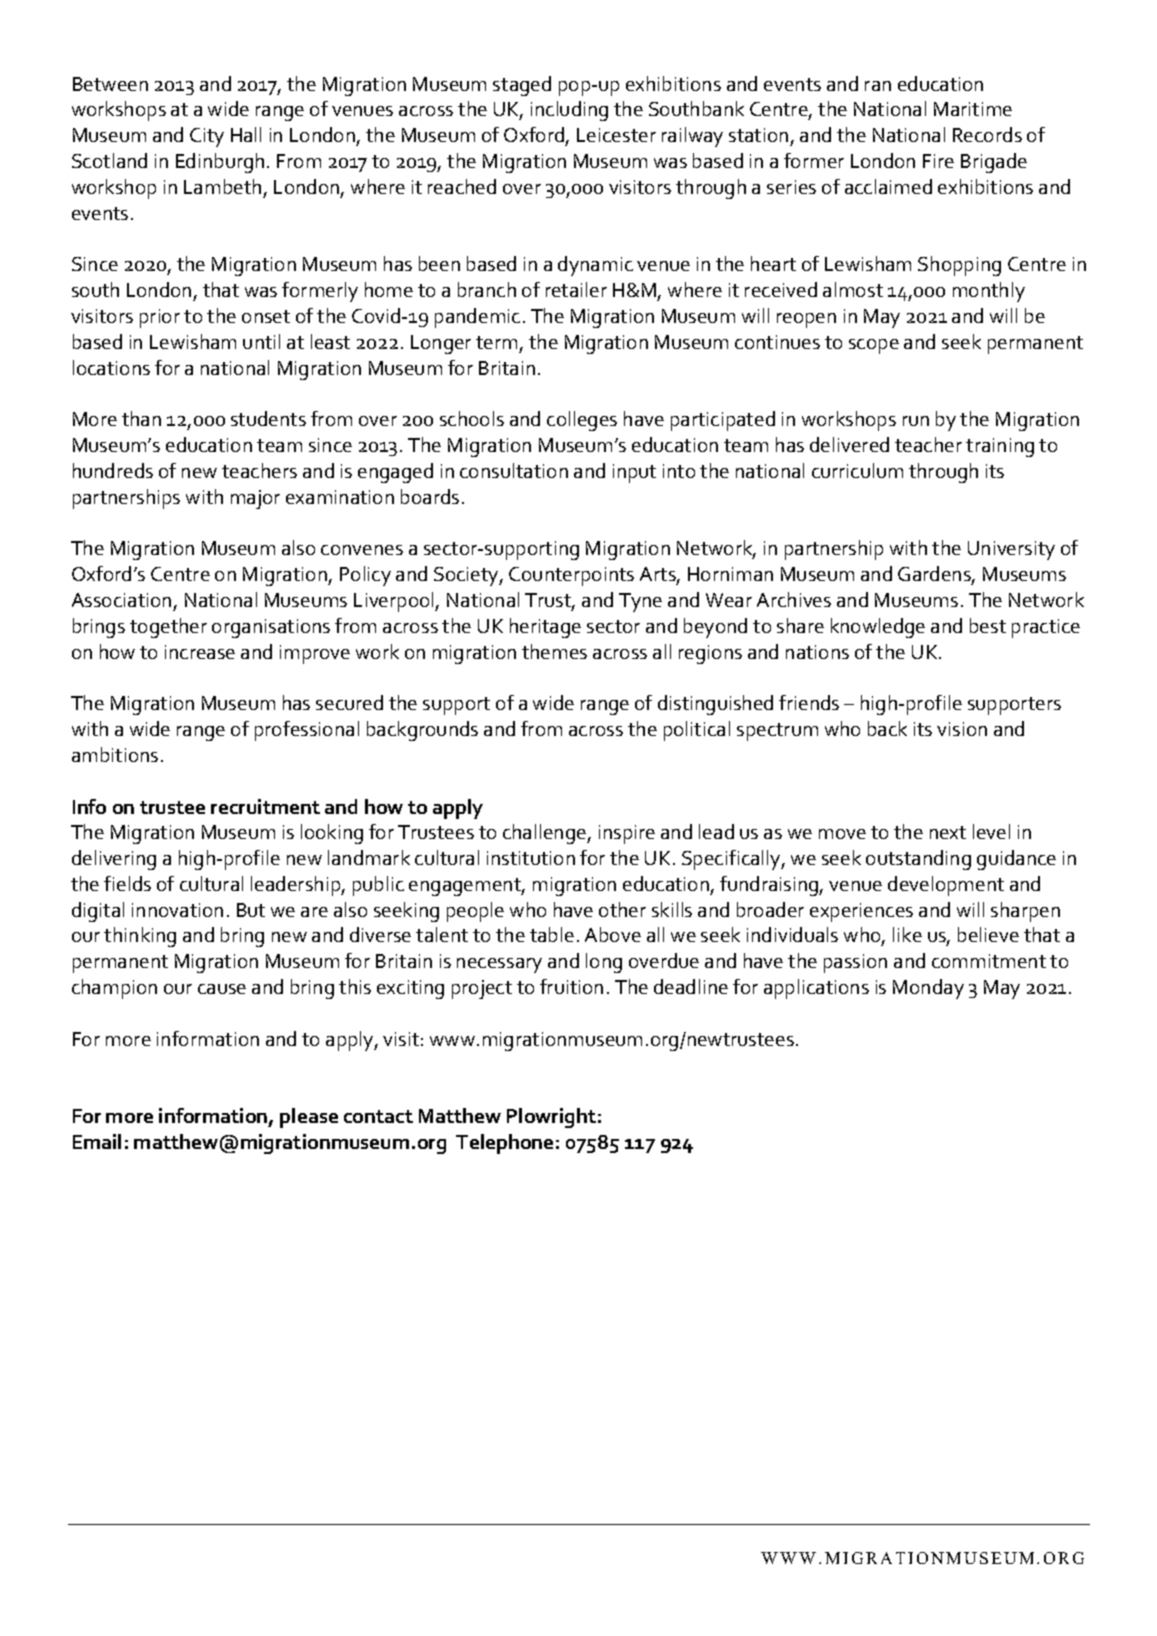  Describe the element at coordinates (309, 1118) in the screenshot. I see `please` at that location.
